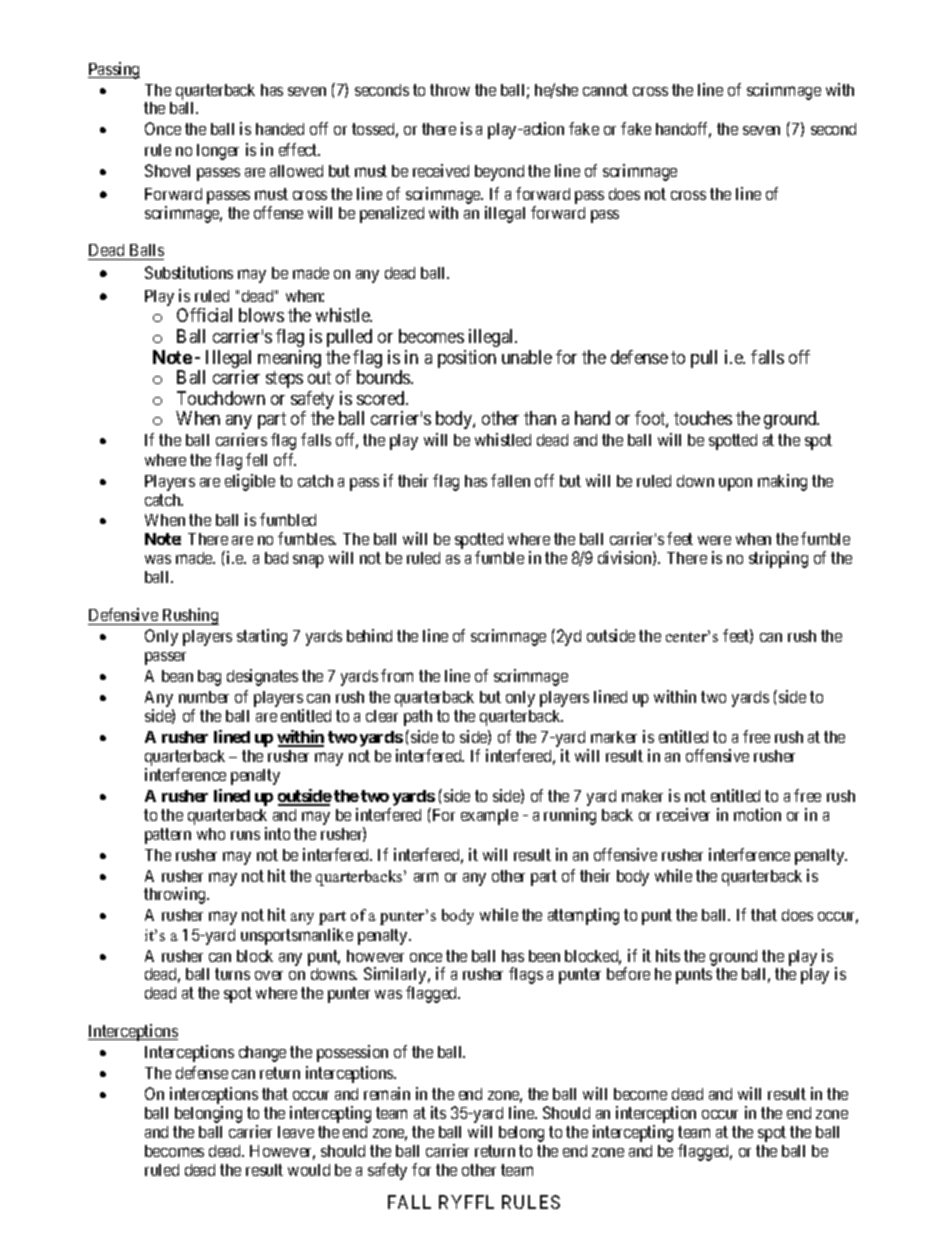  Describe the element at coordinates (397, 675) in the screenshot. I see `from` at that location.
